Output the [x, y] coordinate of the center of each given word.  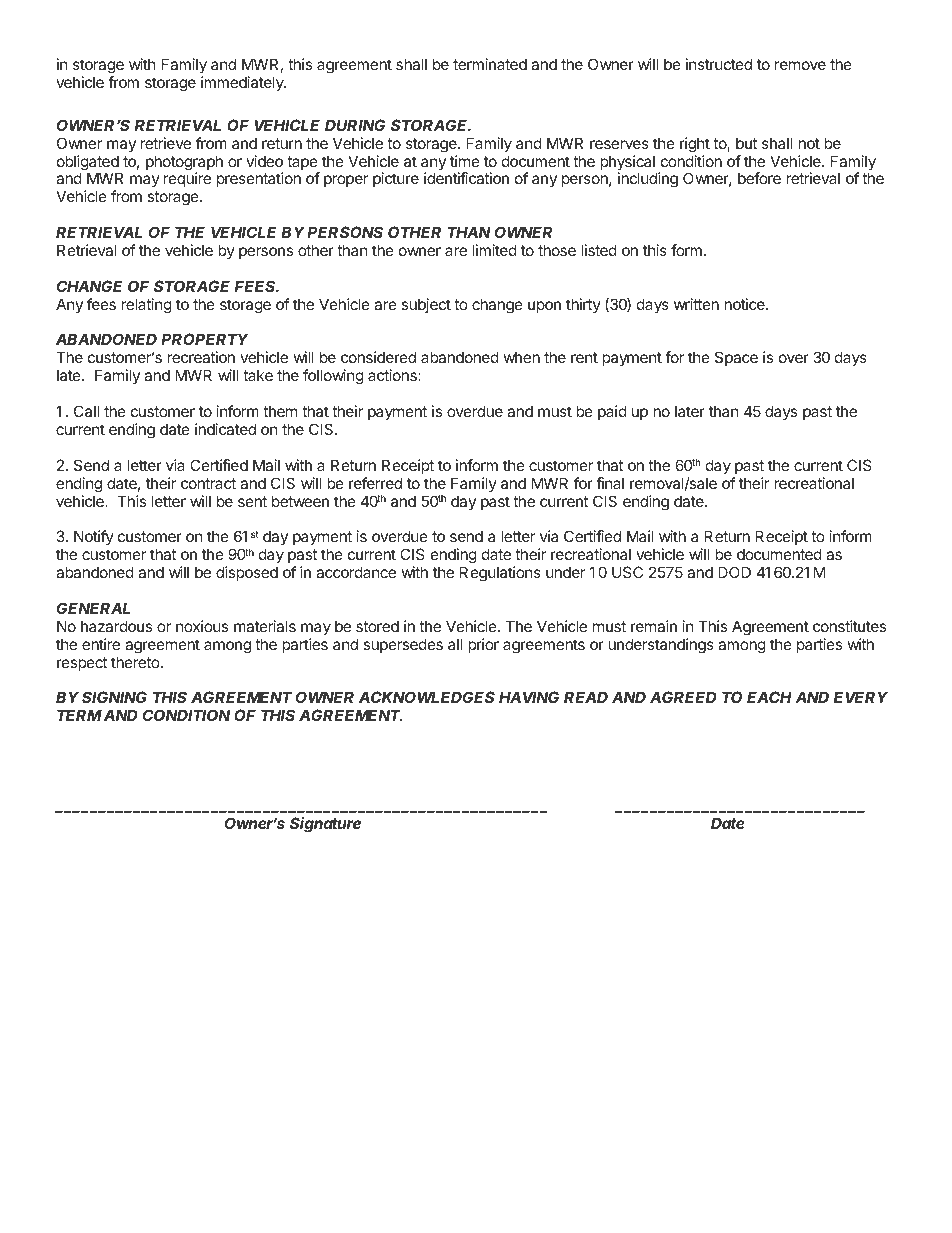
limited [494, 250]
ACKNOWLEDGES [427, 697]
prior [483, 645]
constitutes [849, 626]
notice [745, 304]
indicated [225, 429]
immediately [243, 83]
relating [147, 306]
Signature [325, 825]
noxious [202, 626]
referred [375, 483]
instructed [719, 64]
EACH [769, 697]
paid [612, 412]
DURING [355, 125]
